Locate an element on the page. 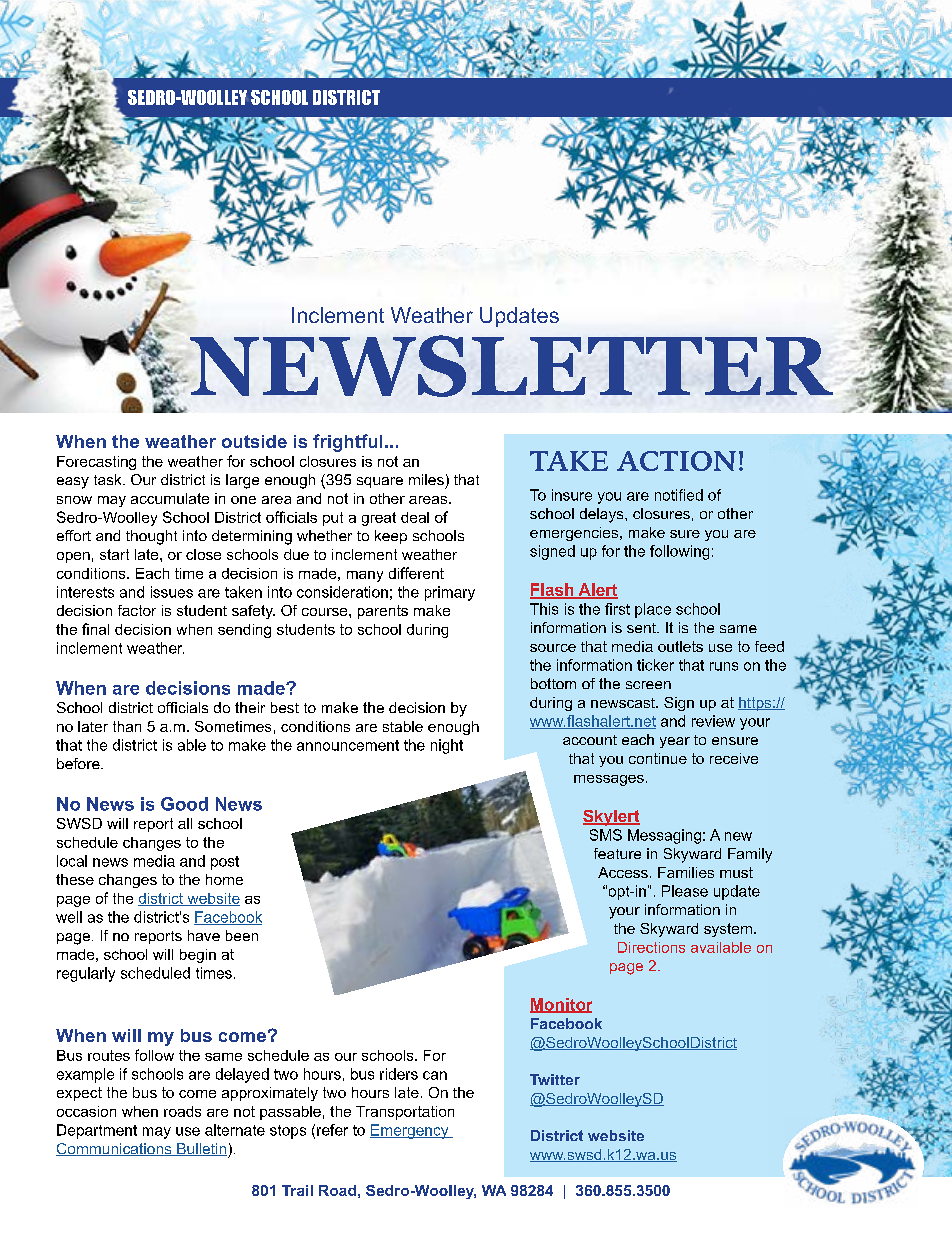 The height and width of the image is (1233, 952). screen is located at coordinates (648, 685).
